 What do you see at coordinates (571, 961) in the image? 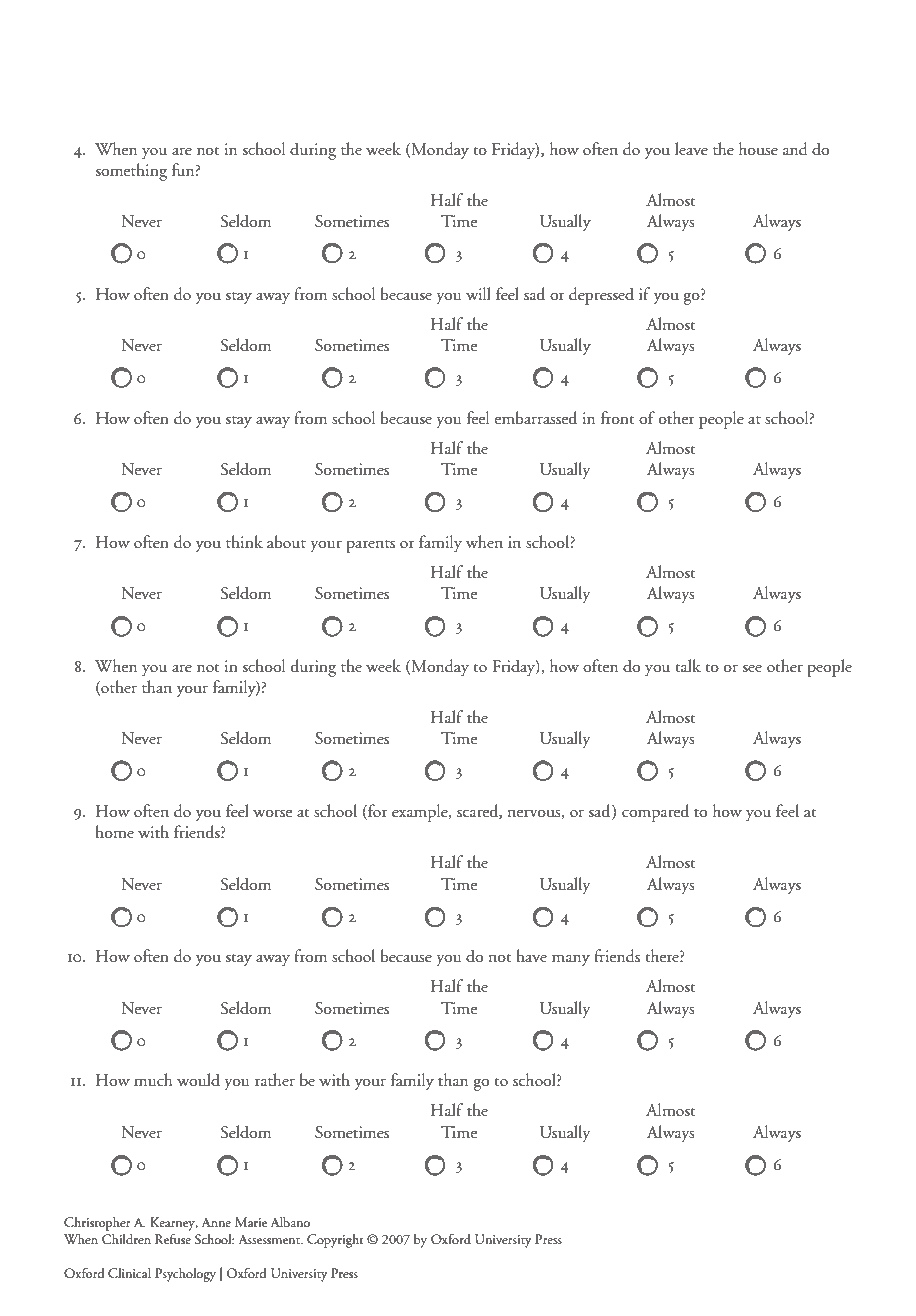
I see `many` at bounding box center [571, 961].
